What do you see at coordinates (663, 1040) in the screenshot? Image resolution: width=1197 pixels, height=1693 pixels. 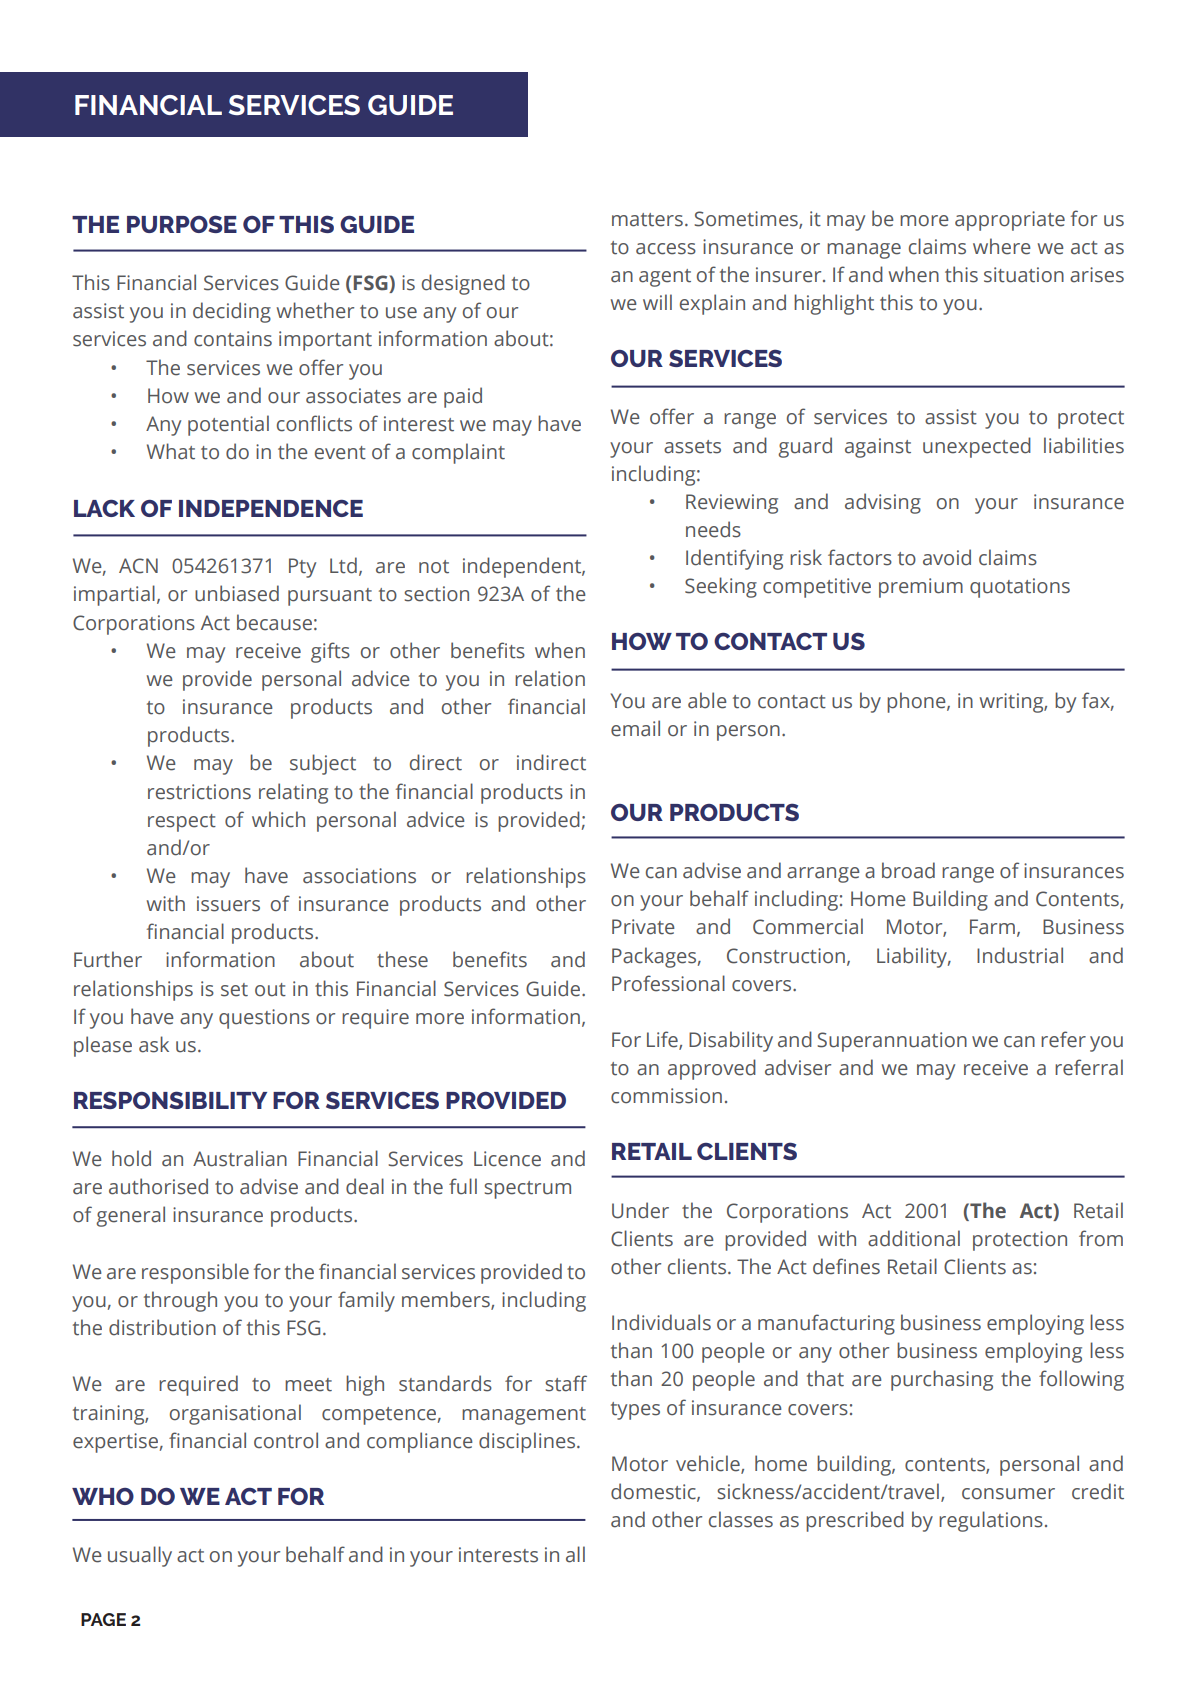 I see `Life` at bounding box center [663, 1040].
